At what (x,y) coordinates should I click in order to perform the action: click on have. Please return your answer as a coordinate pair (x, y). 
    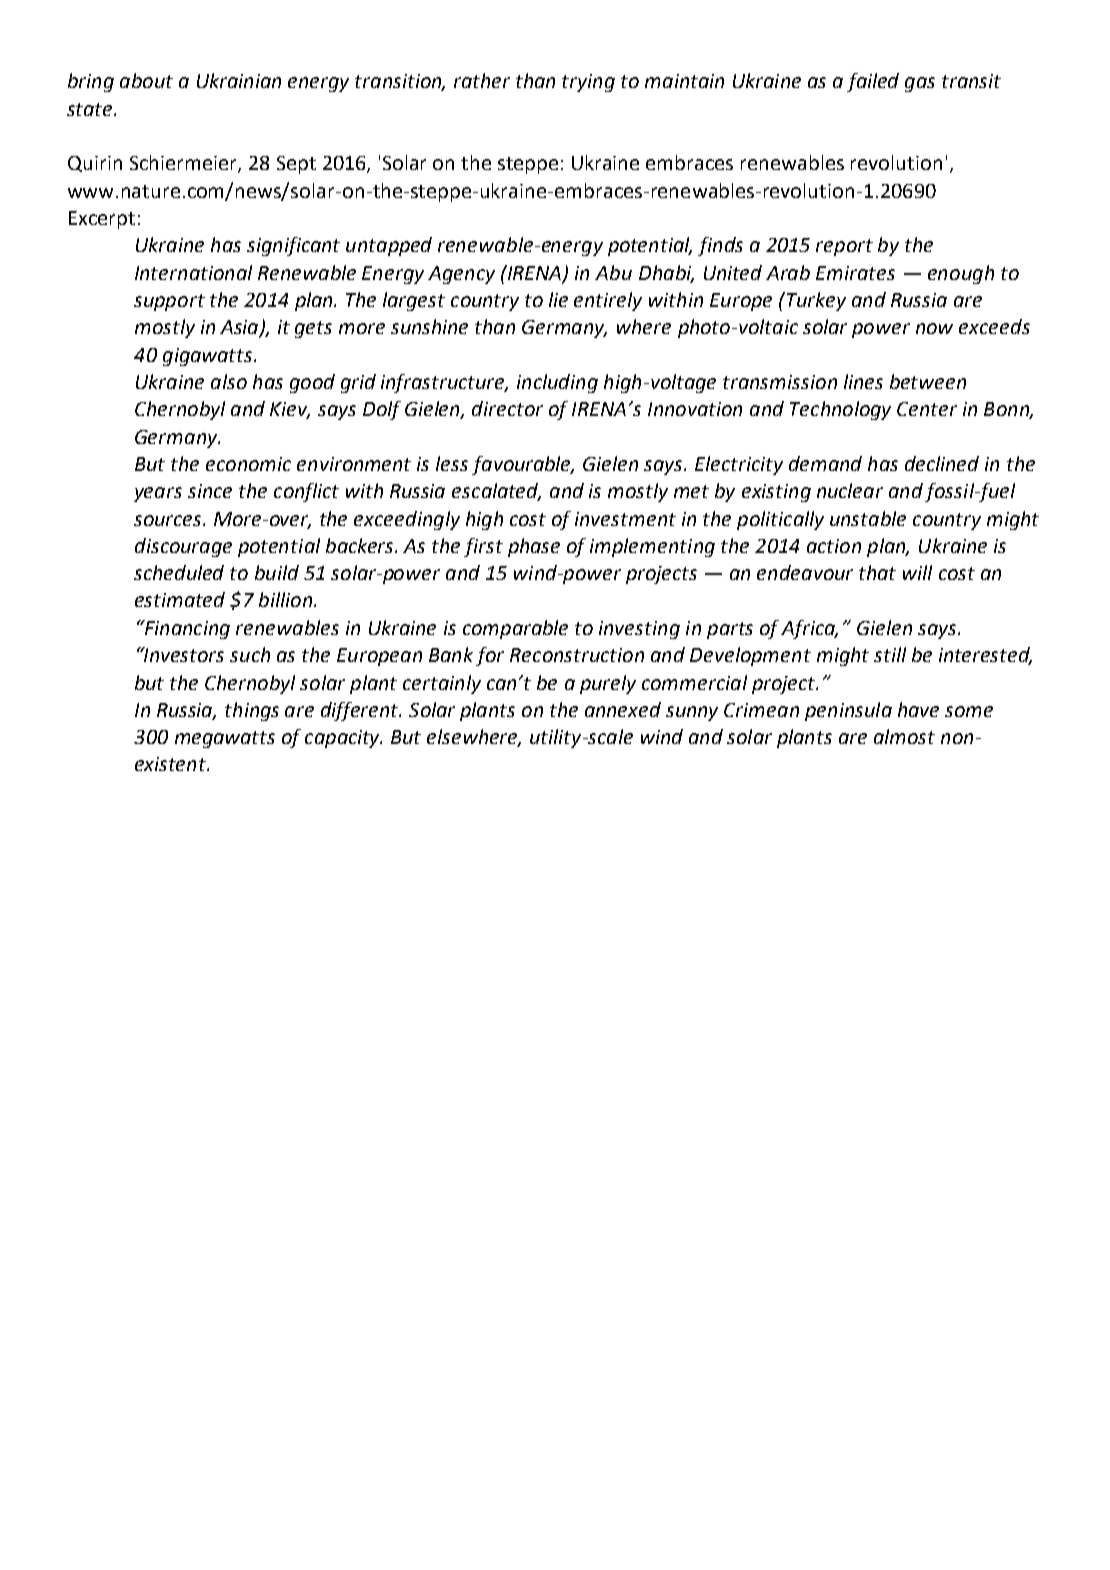
    Looking at the image, I should click on (918, 709).
